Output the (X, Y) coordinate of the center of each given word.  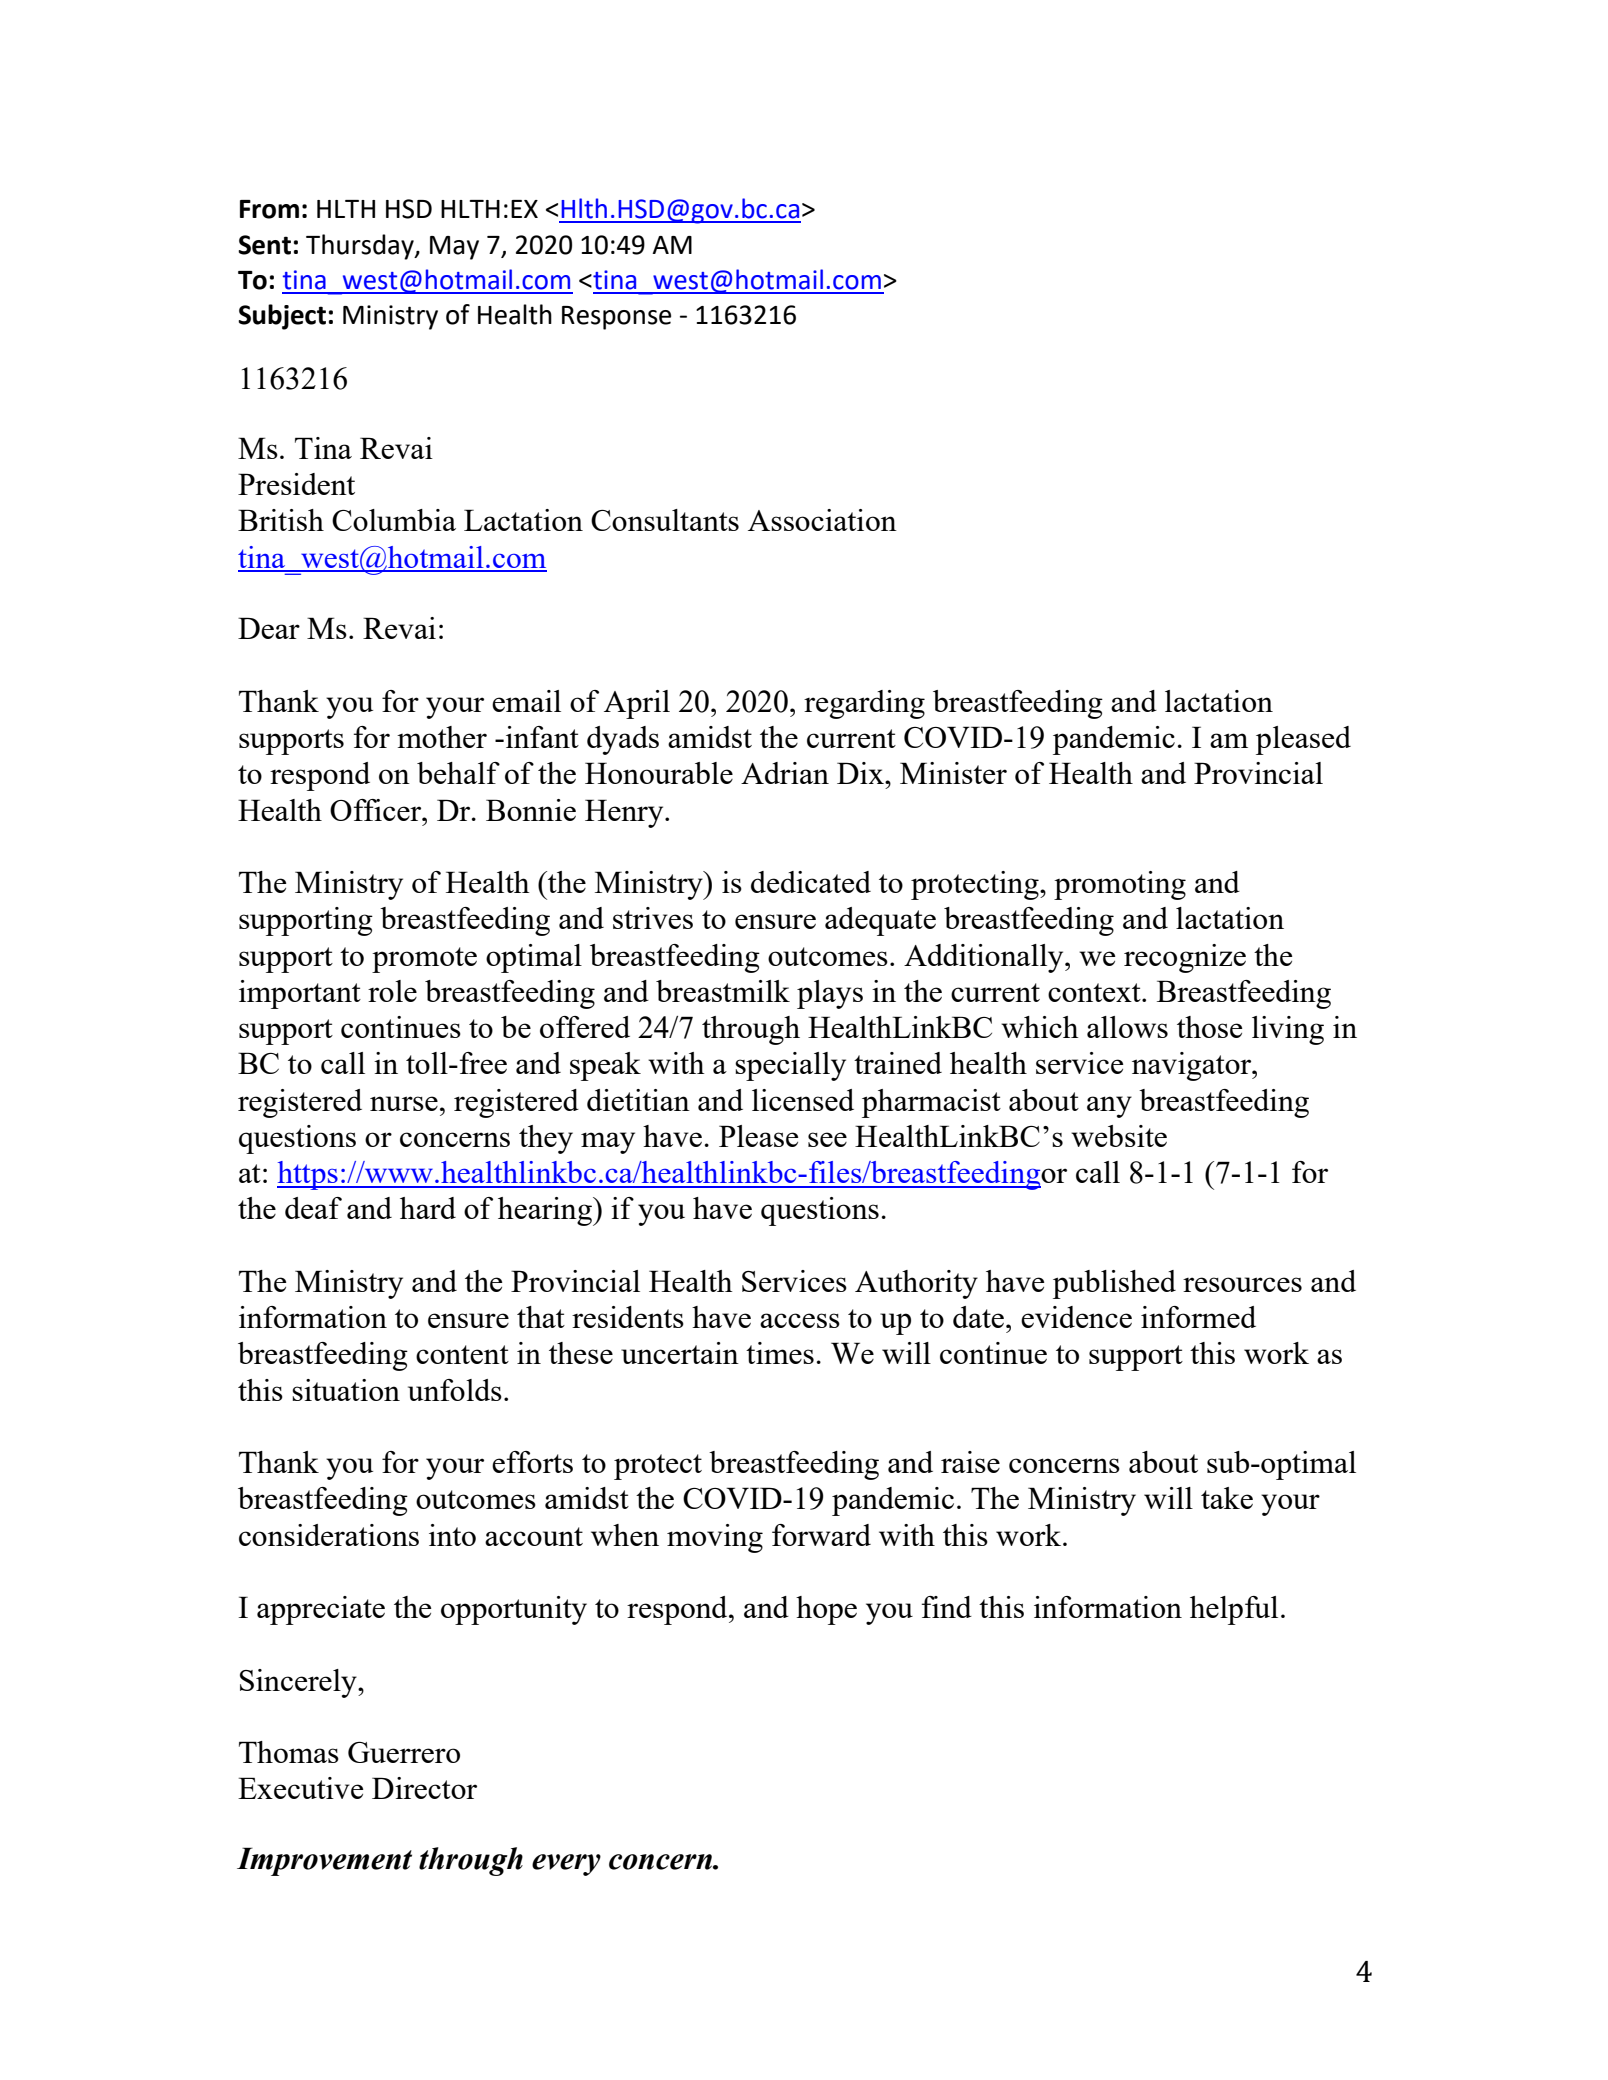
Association (822, 520)
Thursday (361, 247)
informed (1198, 1317)
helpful (1234, 1610)
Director (424, 1788)
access (800, 1320)
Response (616, 318)
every (566, 1865)
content (462, 1354)
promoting (1120, 885)
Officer (377, 810)
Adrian (785, 773)
